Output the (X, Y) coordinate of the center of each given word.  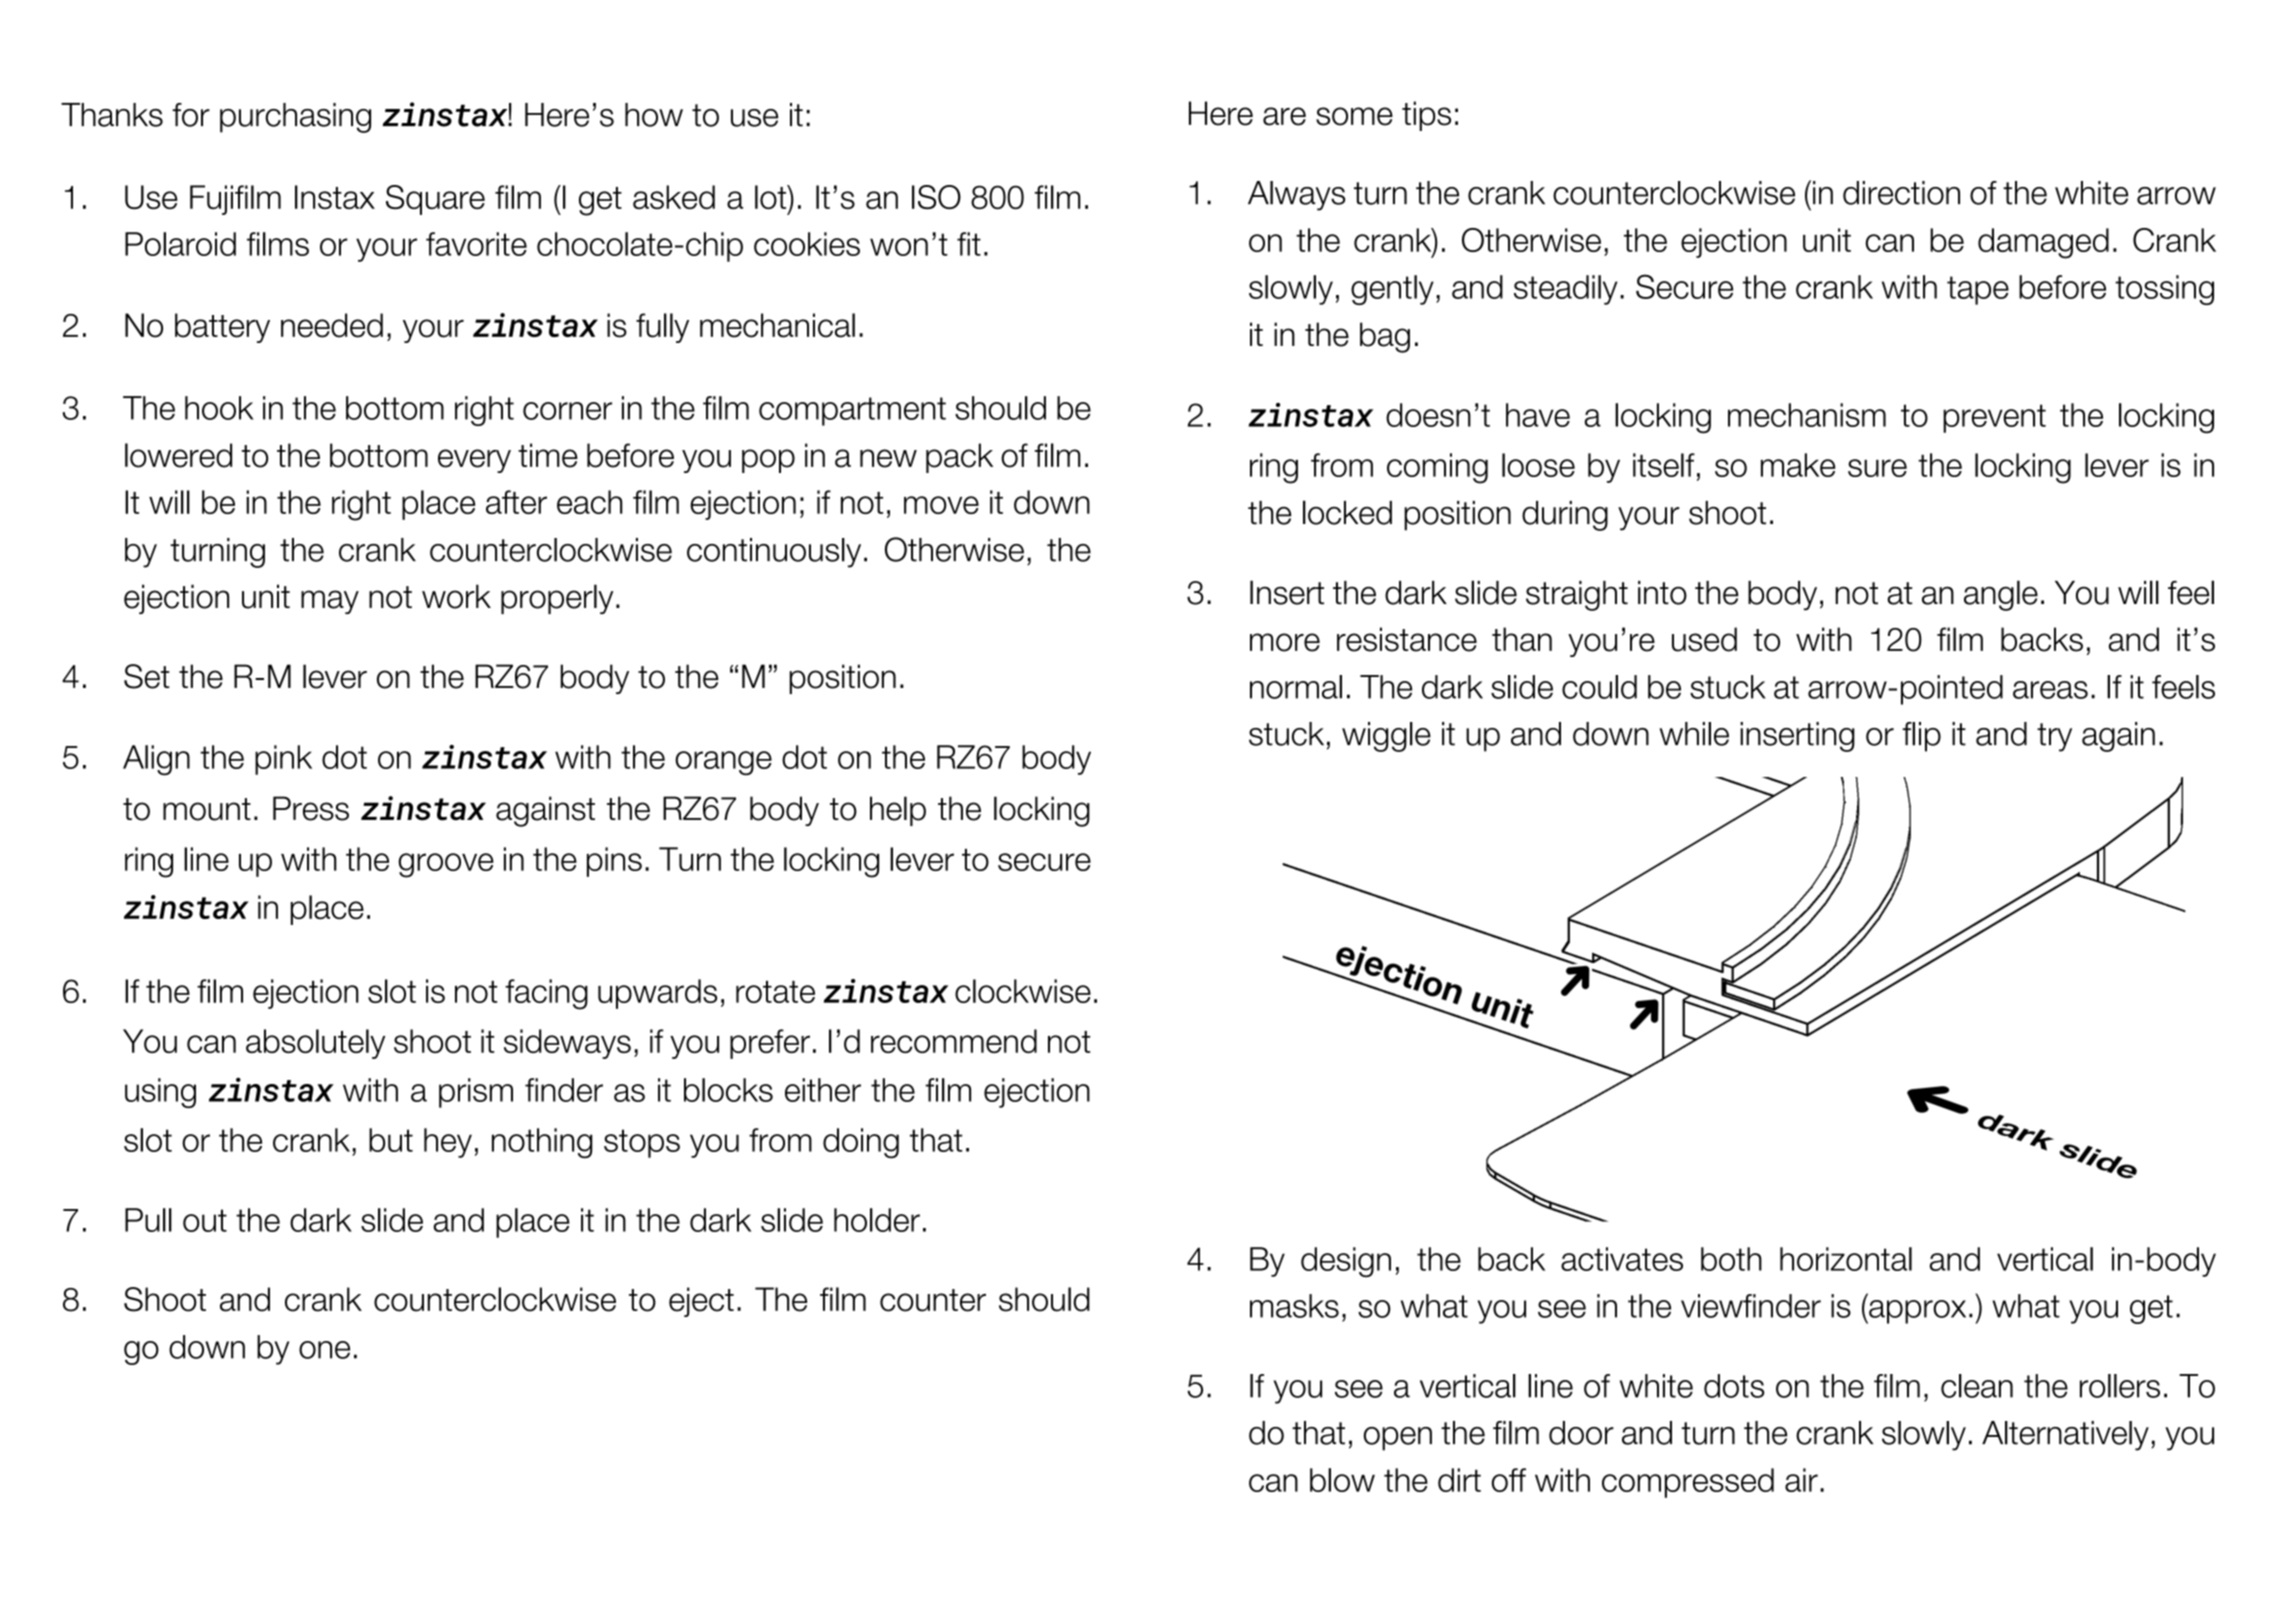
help (898, 811)
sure (1877, 468)
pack (959, 458)
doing (861, 1143)
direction (1901, 193)
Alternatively (2065, 1436)
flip (1921, 737)
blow (1342, 1480)
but (391, 1140)
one (324, 1350)
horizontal (1846, 1259)
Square (435, 200)
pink (283, 760)
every (474, 461)
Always (1296, 196)
